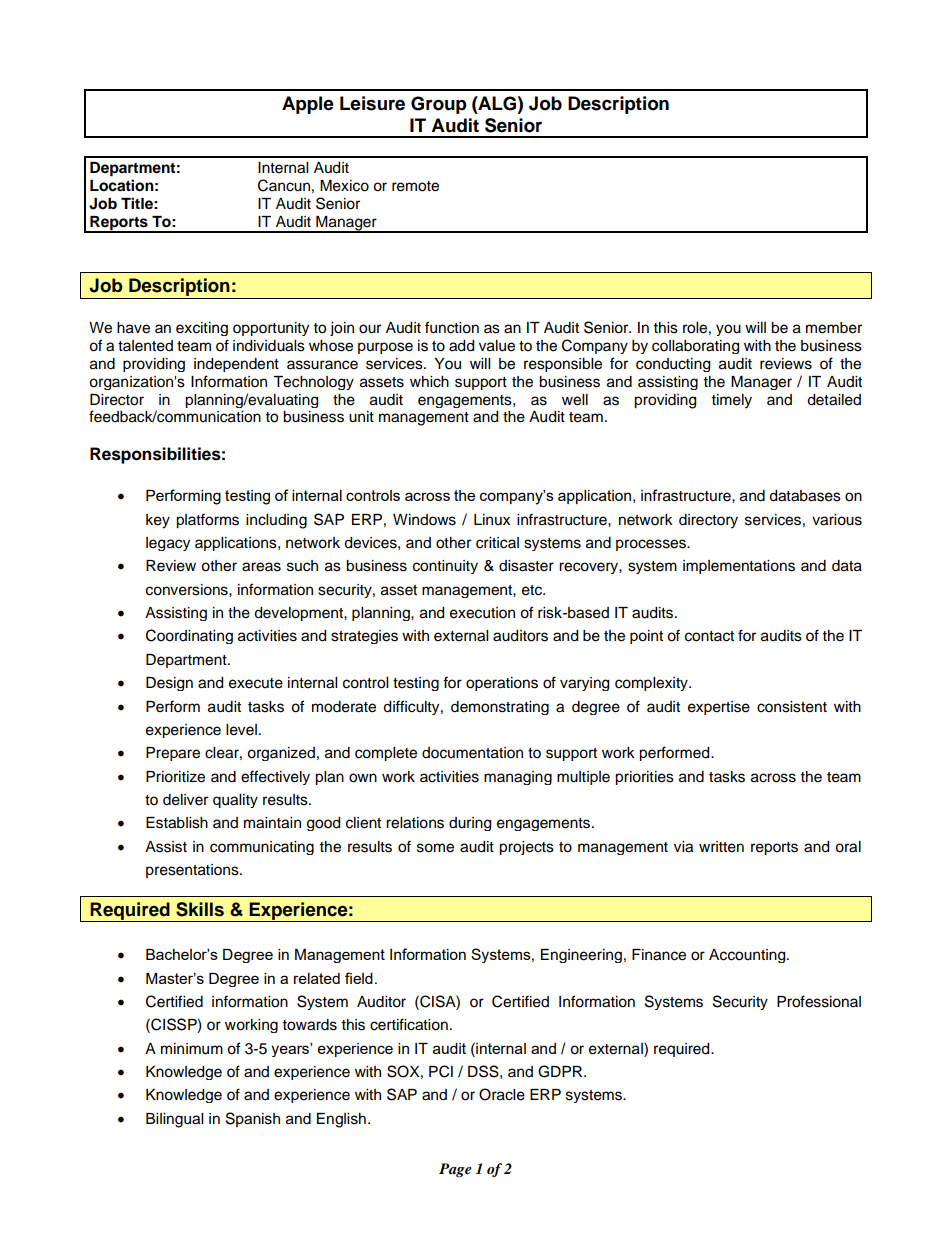 This image has height=1233, width=952. Describe the element at coordinates (253, 1119) in the image. I see `Spanish` at that location.
